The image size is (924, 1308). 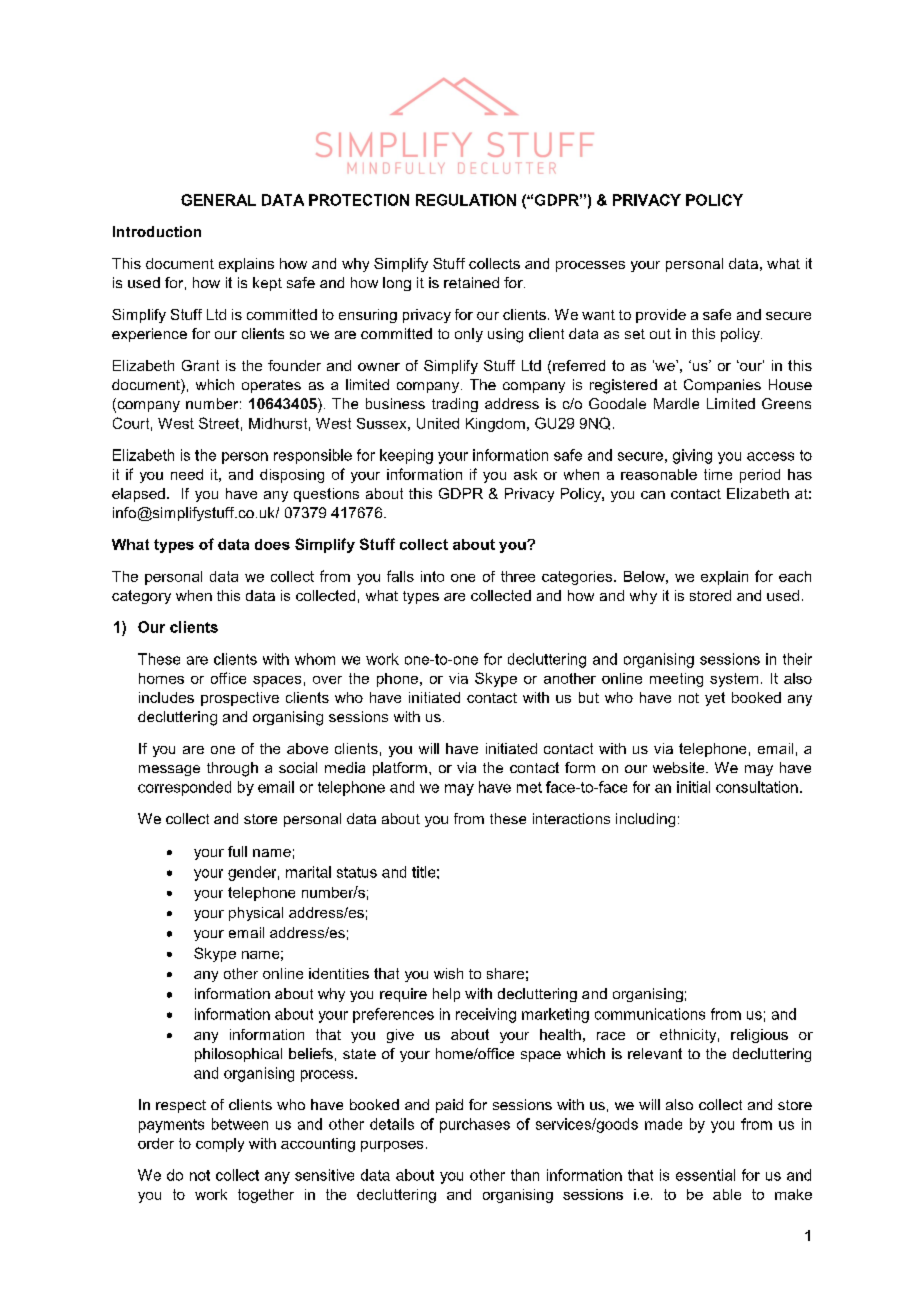 I want to click on provide, so click(x=661, y=316).
